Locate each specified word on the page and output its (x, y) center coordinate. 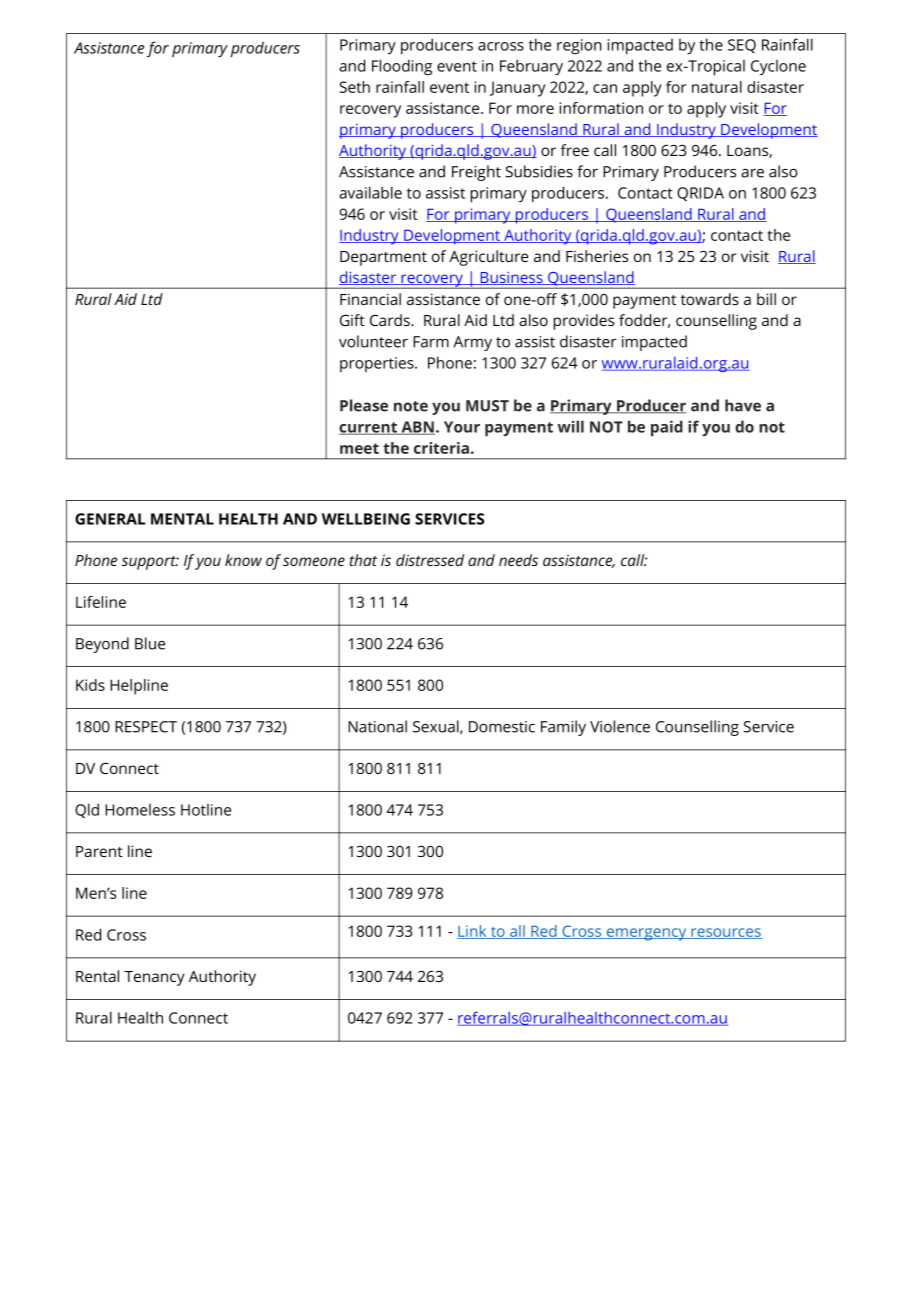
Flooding (402, 67)
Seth (355, 87)
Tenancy (154, 978)
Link (473, 932)
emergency (647, 934)
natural (717, 87)
